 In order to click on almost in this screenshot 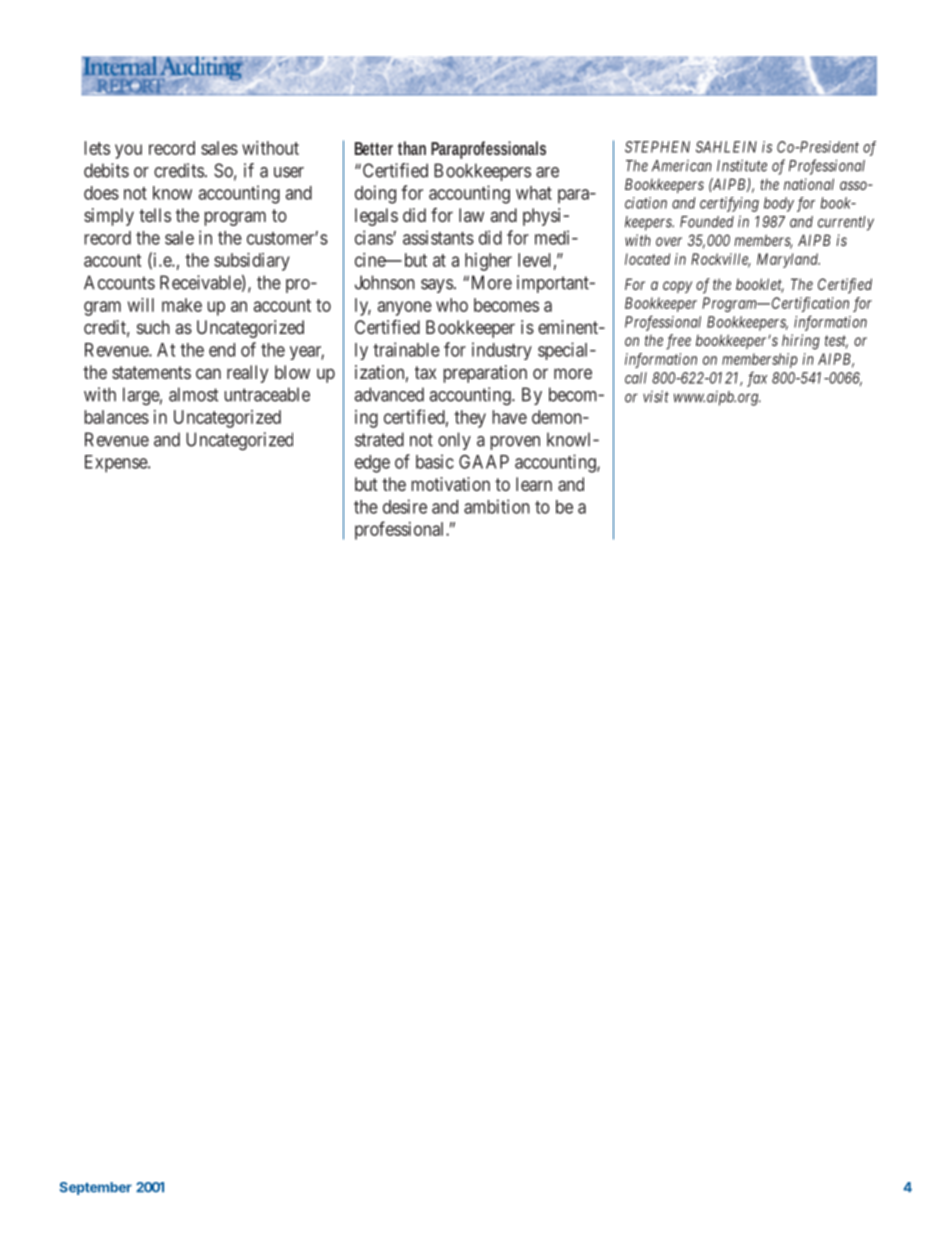, I will do `click(193, 394)`.
